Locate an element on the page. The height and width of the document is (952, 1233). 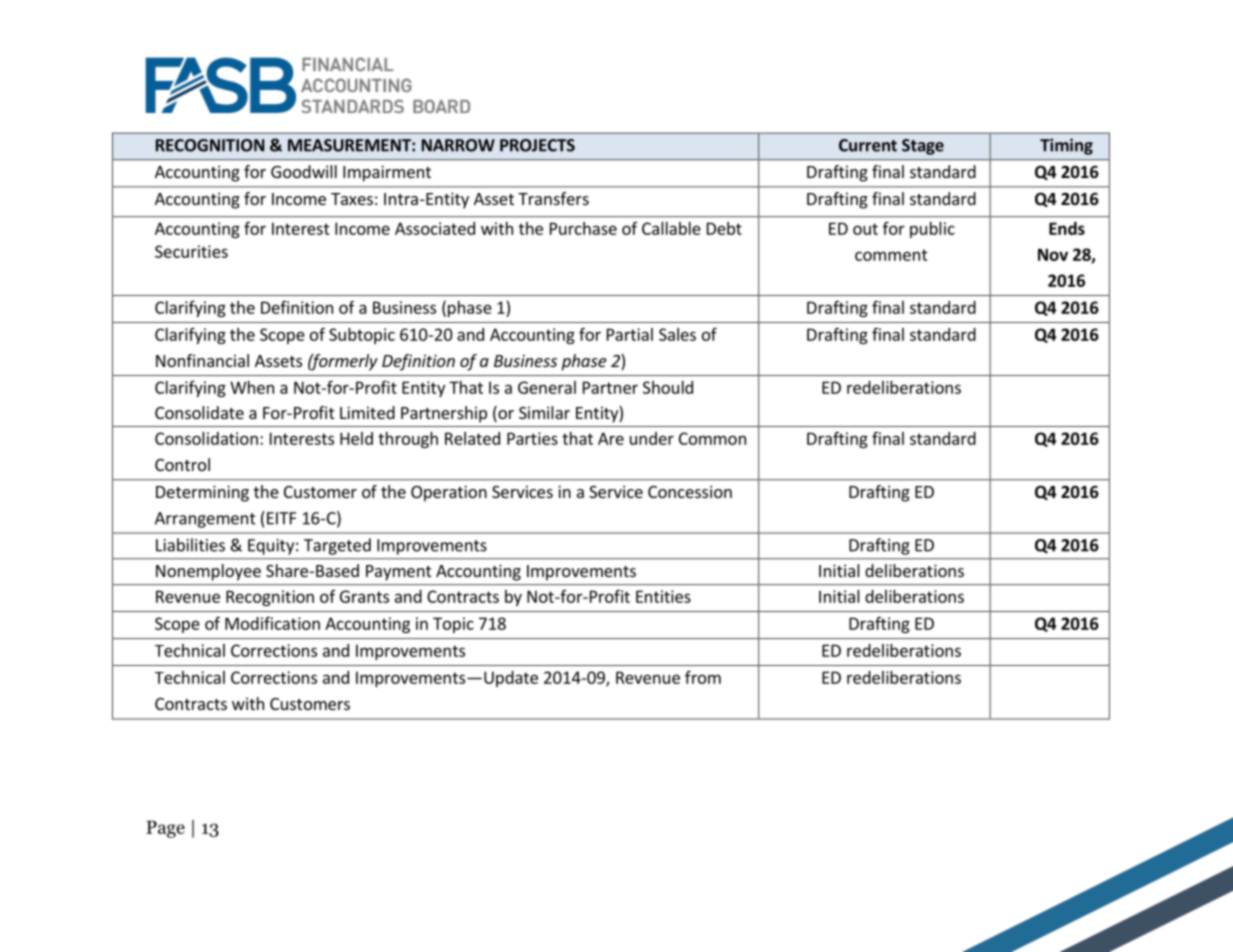
Stage is located at coordinates (923, 147).
